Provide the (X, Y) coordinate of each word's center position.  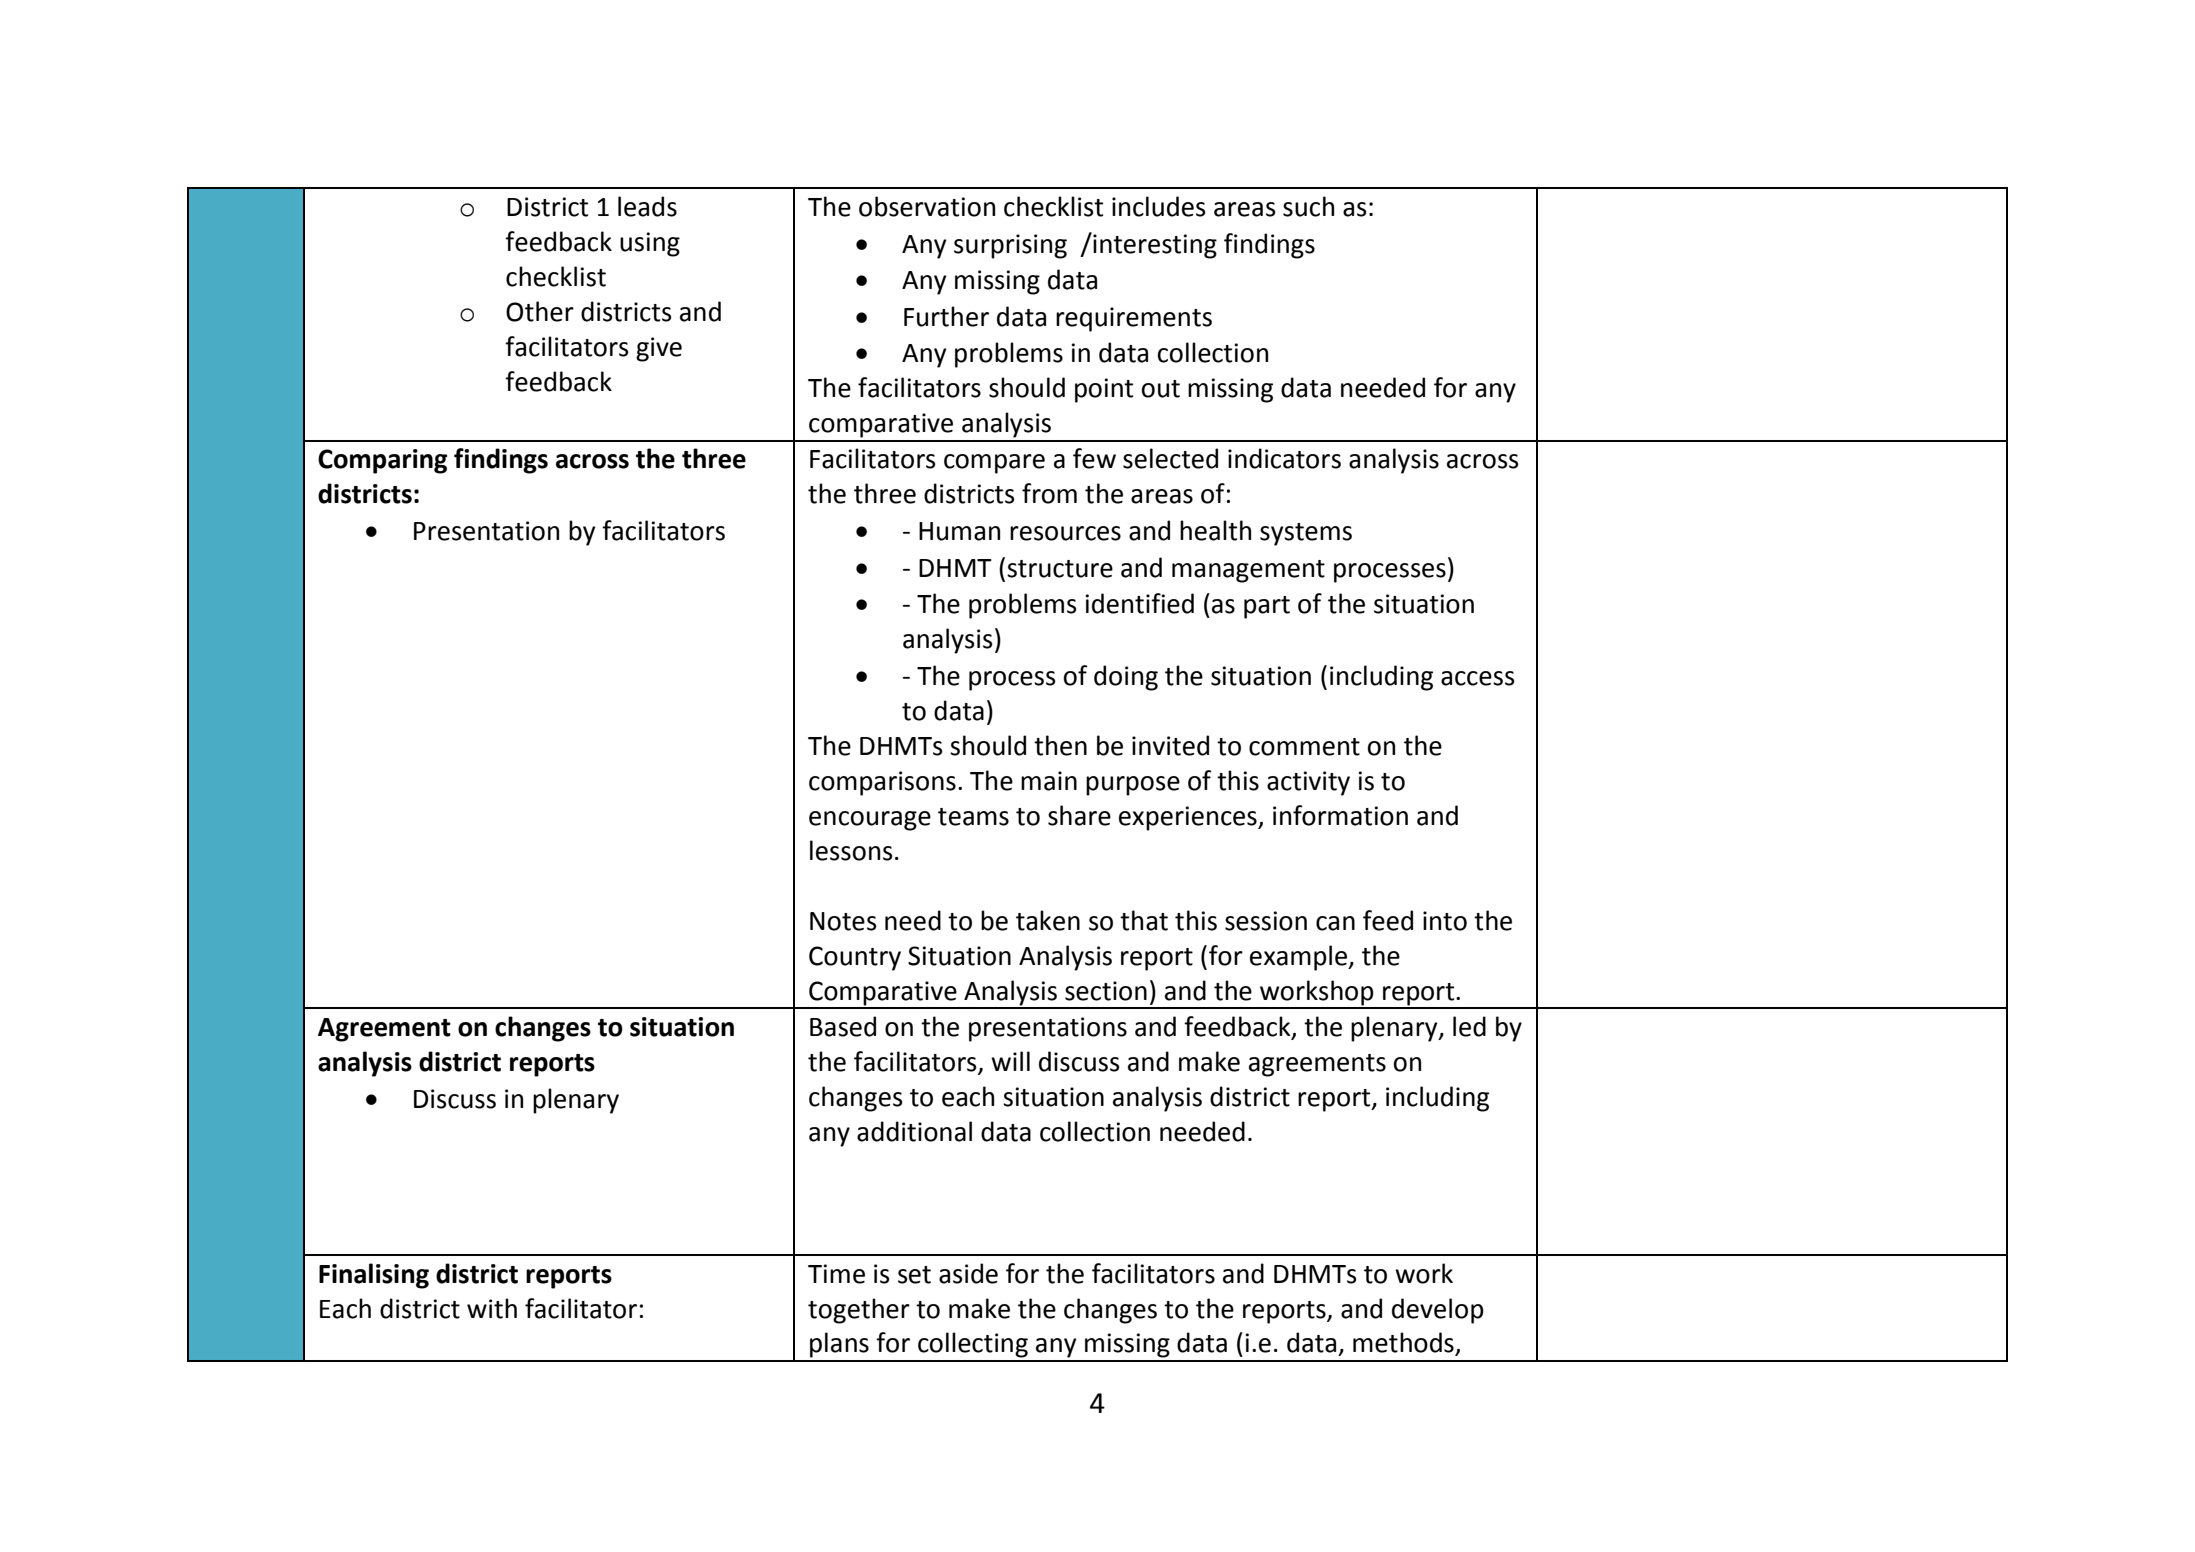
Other (540, 311)
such (1308, 206)
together (859, 1311)
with (492, 1308)
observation (927, 206)
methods (1404, 1343)
